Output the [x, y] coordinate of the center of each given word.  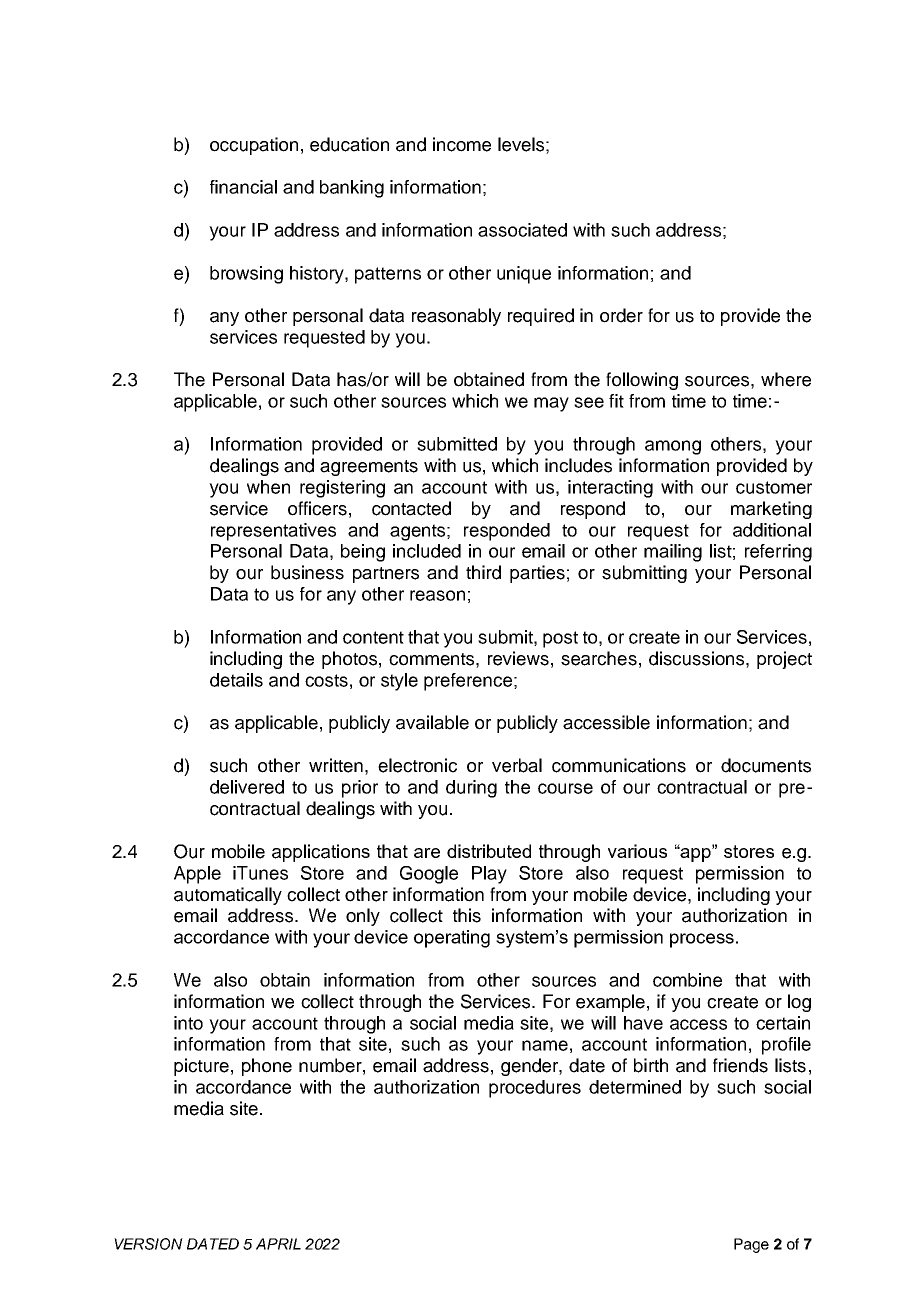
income [462, 144]
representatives [273, 532]
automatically [228, 896]
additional [772, 530]
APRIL [278, 1244]
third [483, 572]
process [702, 940]
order [621, 315]
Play [489, 875]
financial [243, 187]
